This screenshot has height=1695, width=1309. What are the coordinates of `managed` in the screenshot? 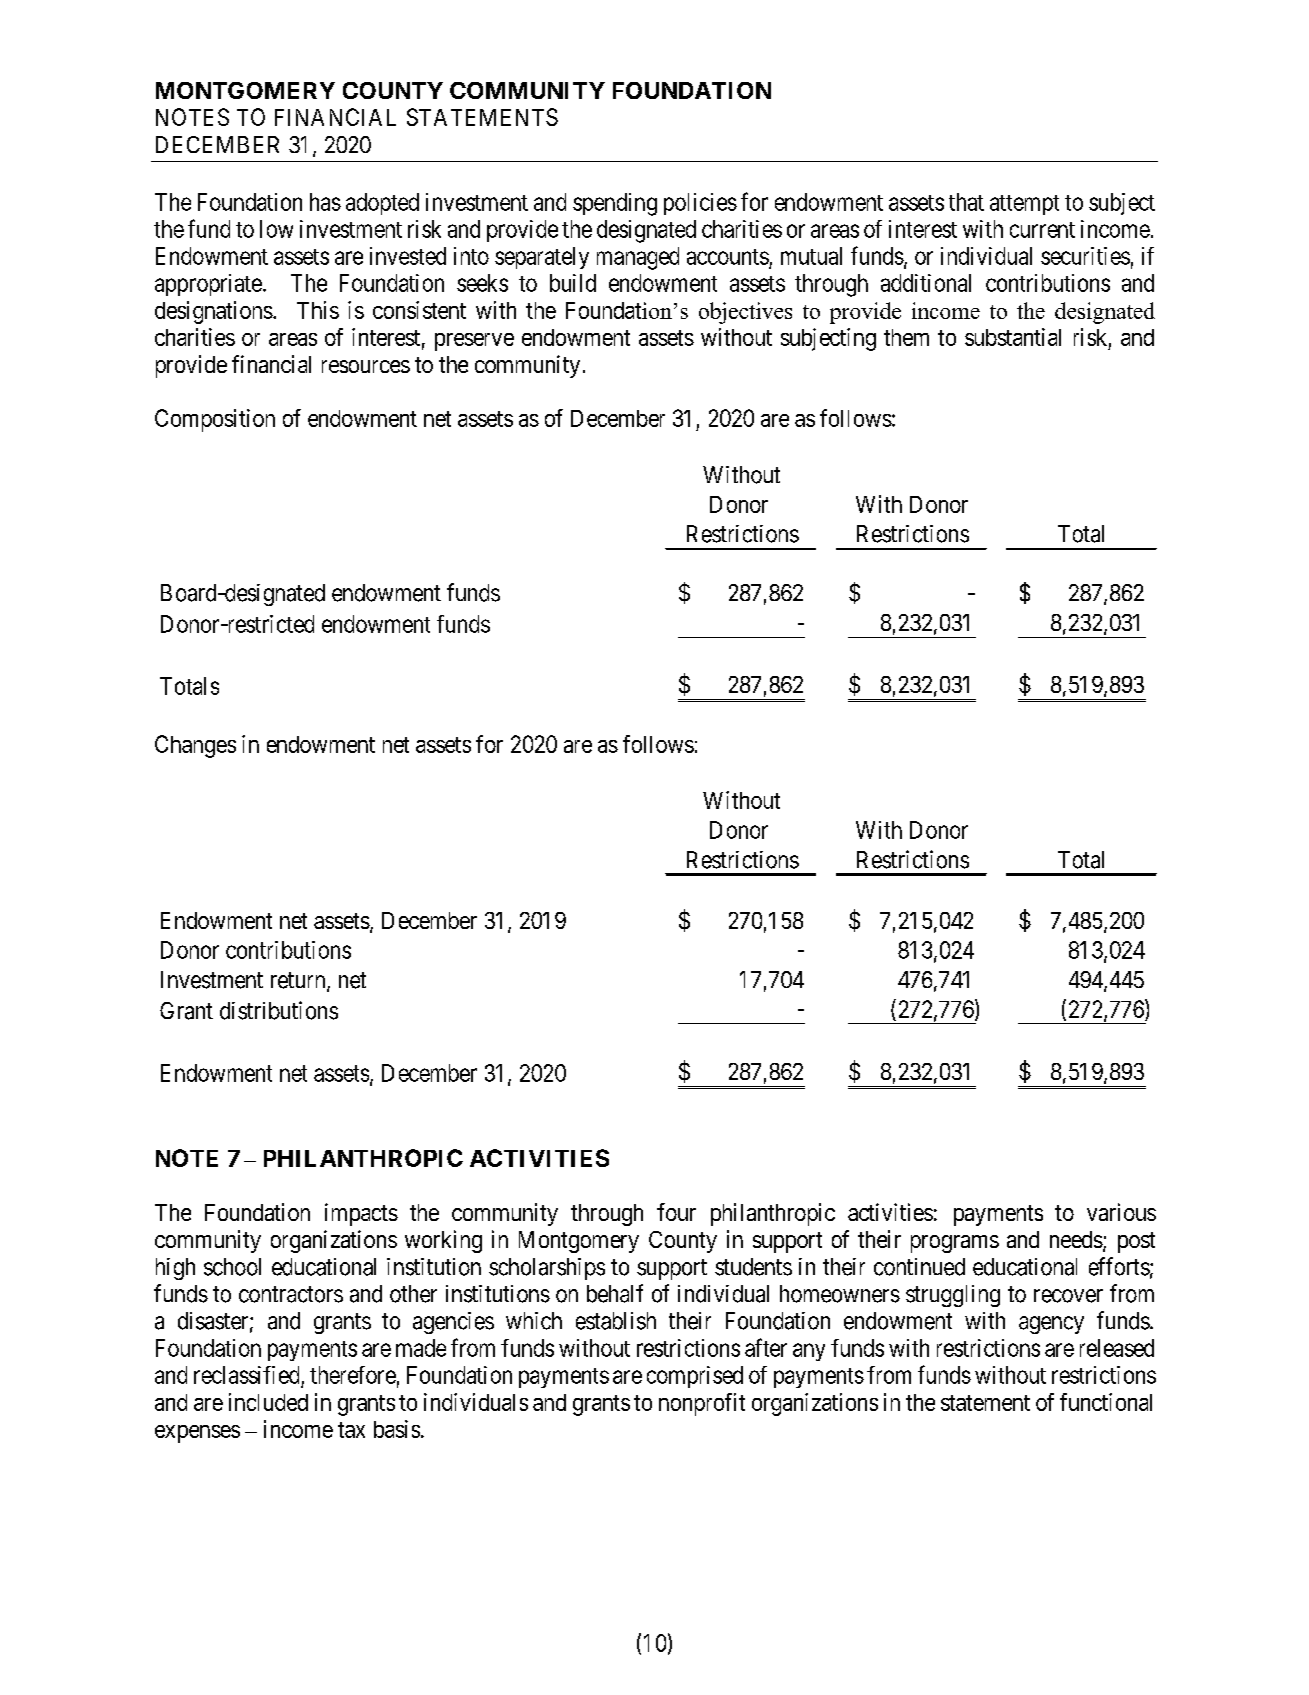 It's located at (638, 258).
